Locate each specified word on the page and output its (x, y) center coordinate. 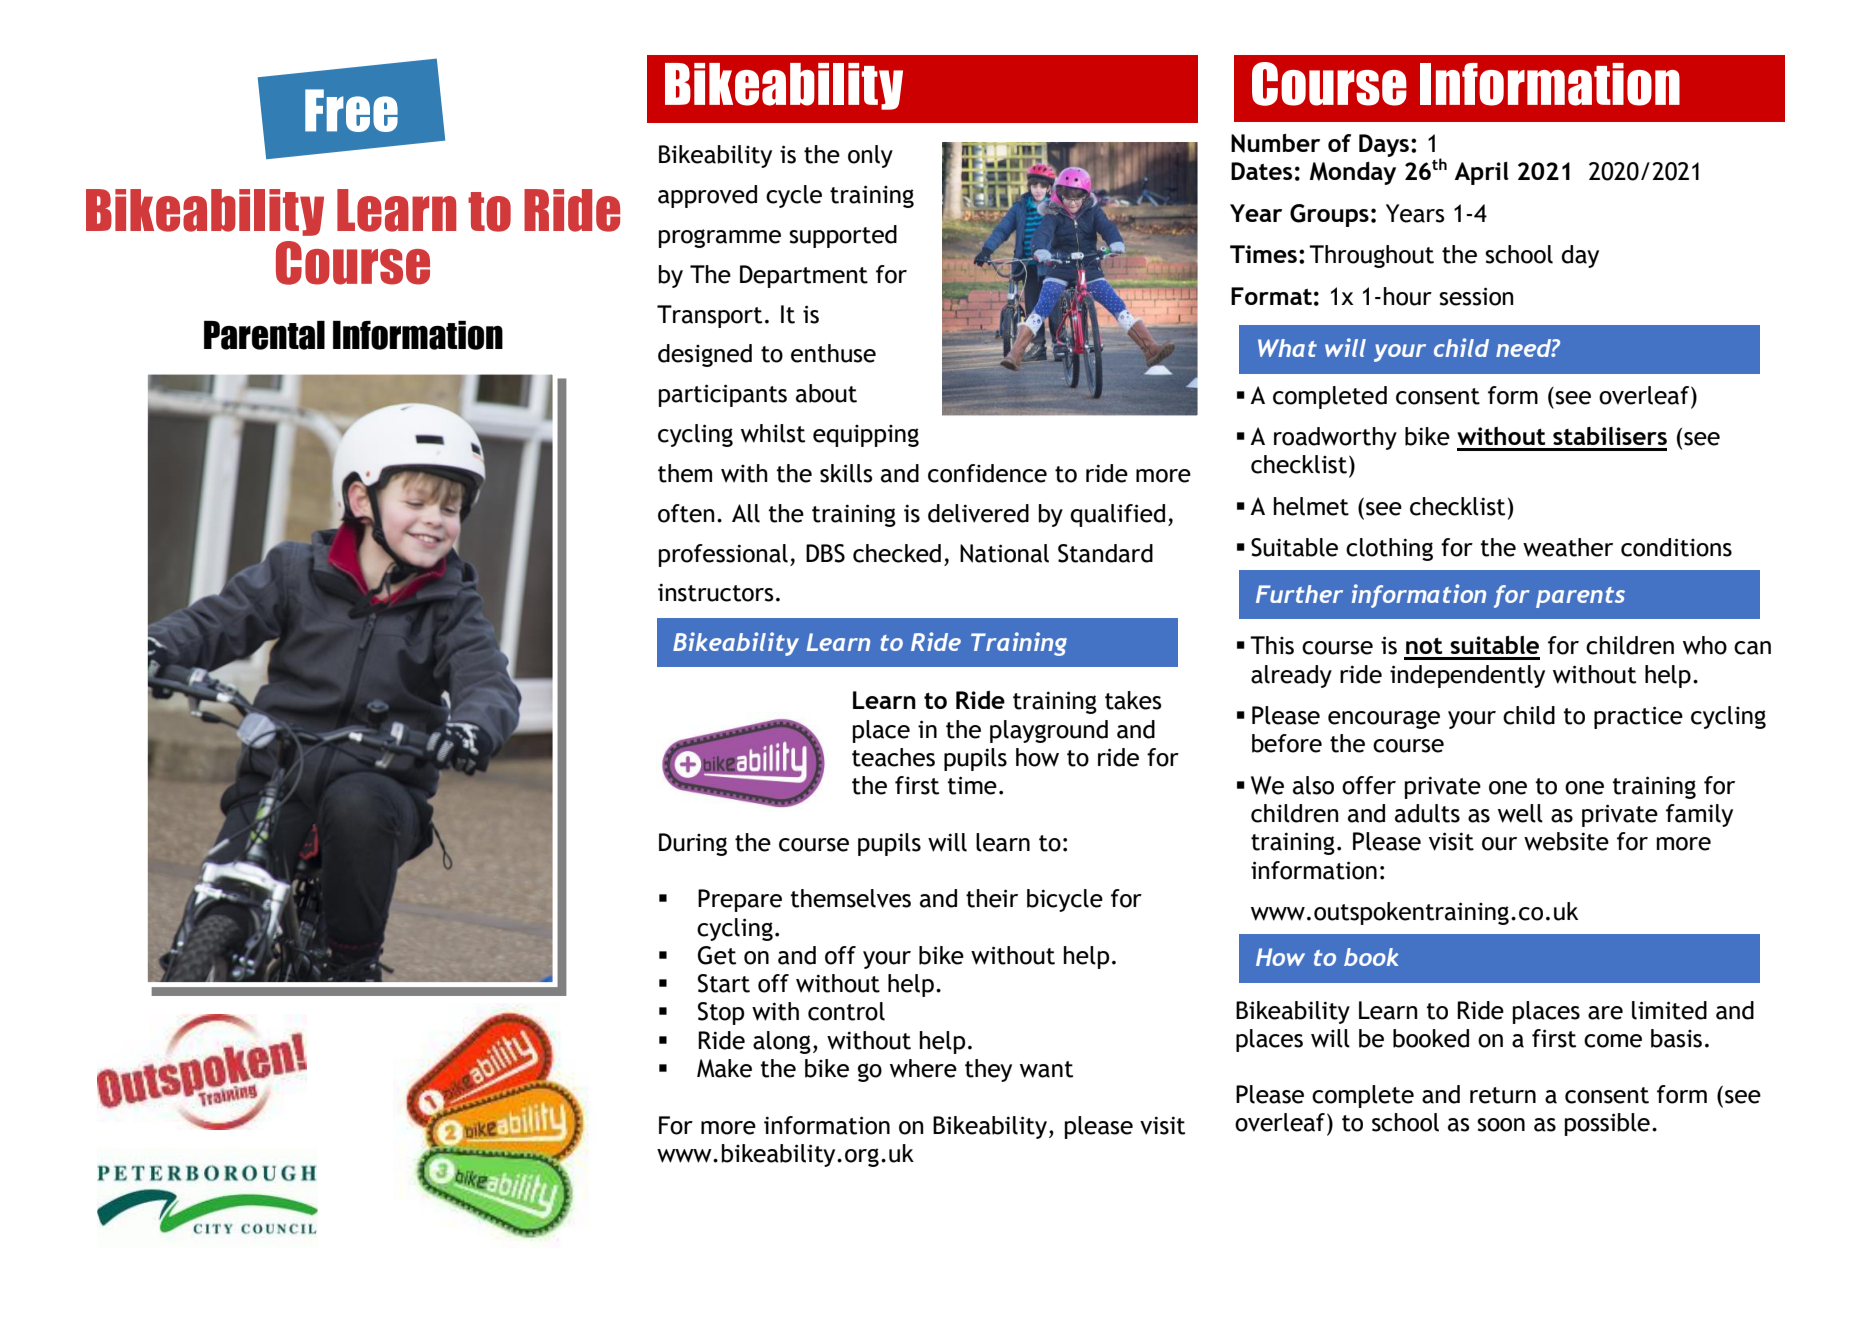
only (870, 156)
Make (724, 1068)
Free (351, 110)
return (1503, 1095)
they (988, 1070)
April (1481, 173)
